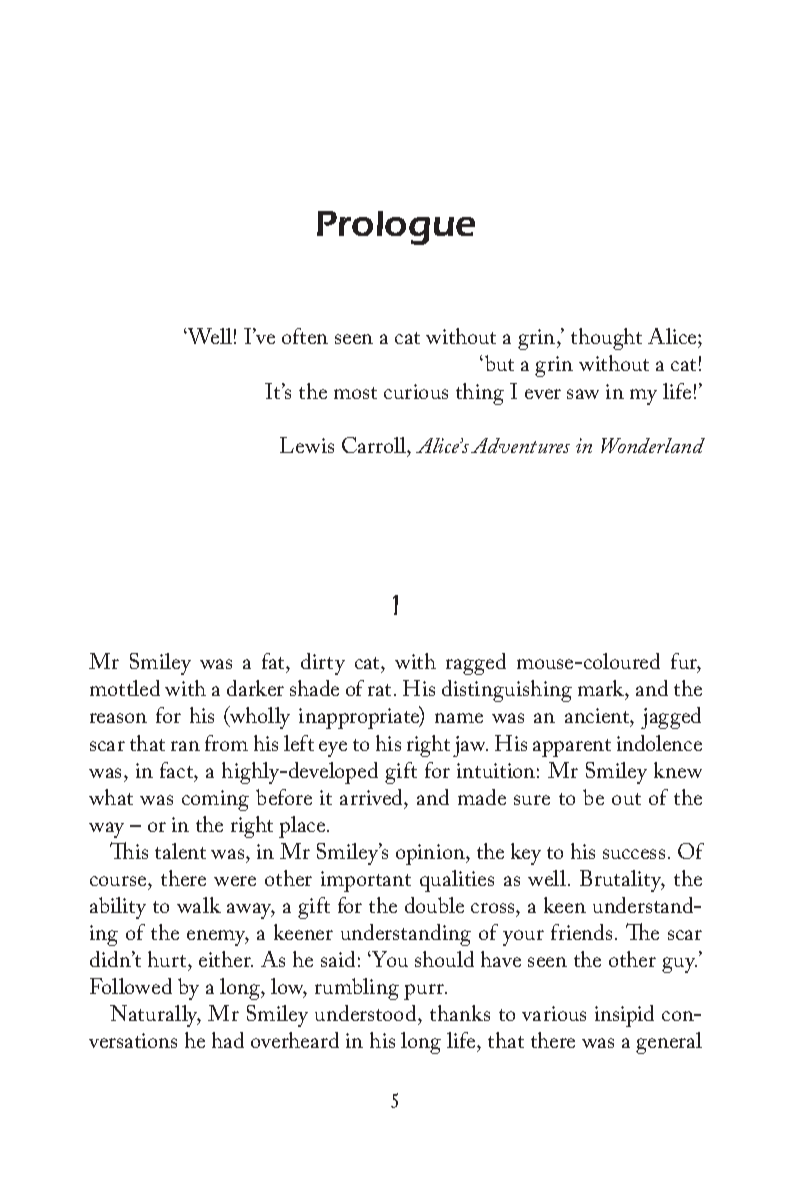 The height and width of the image is (1190, 804). What do you see at coordinates (520, 445) in the image?
I see `Adventures` at bounding box center [520, 445].
